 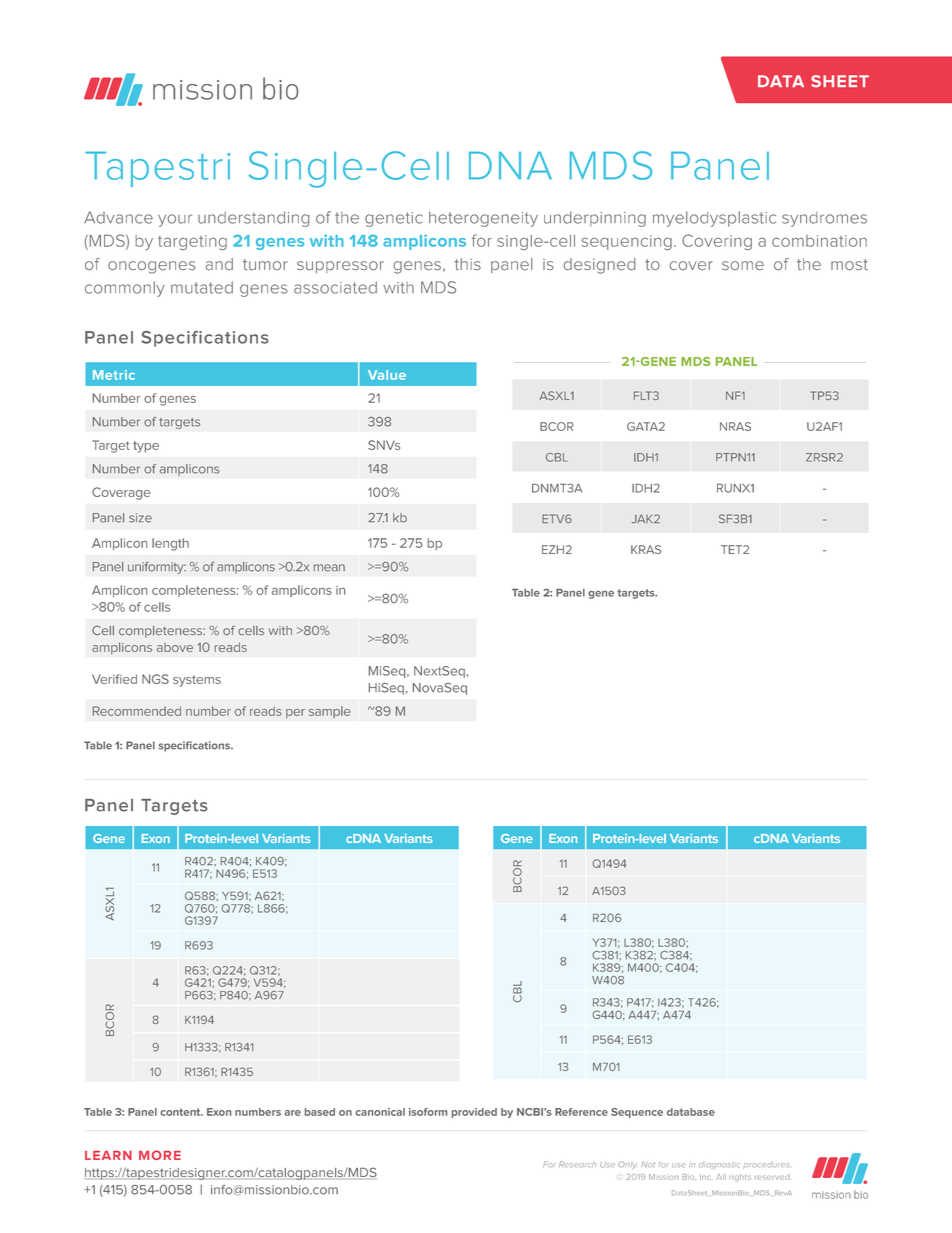 What do you see at coordinates (743, 266) in the screenshot?
I see `some` at bounding box center [743, 266].
